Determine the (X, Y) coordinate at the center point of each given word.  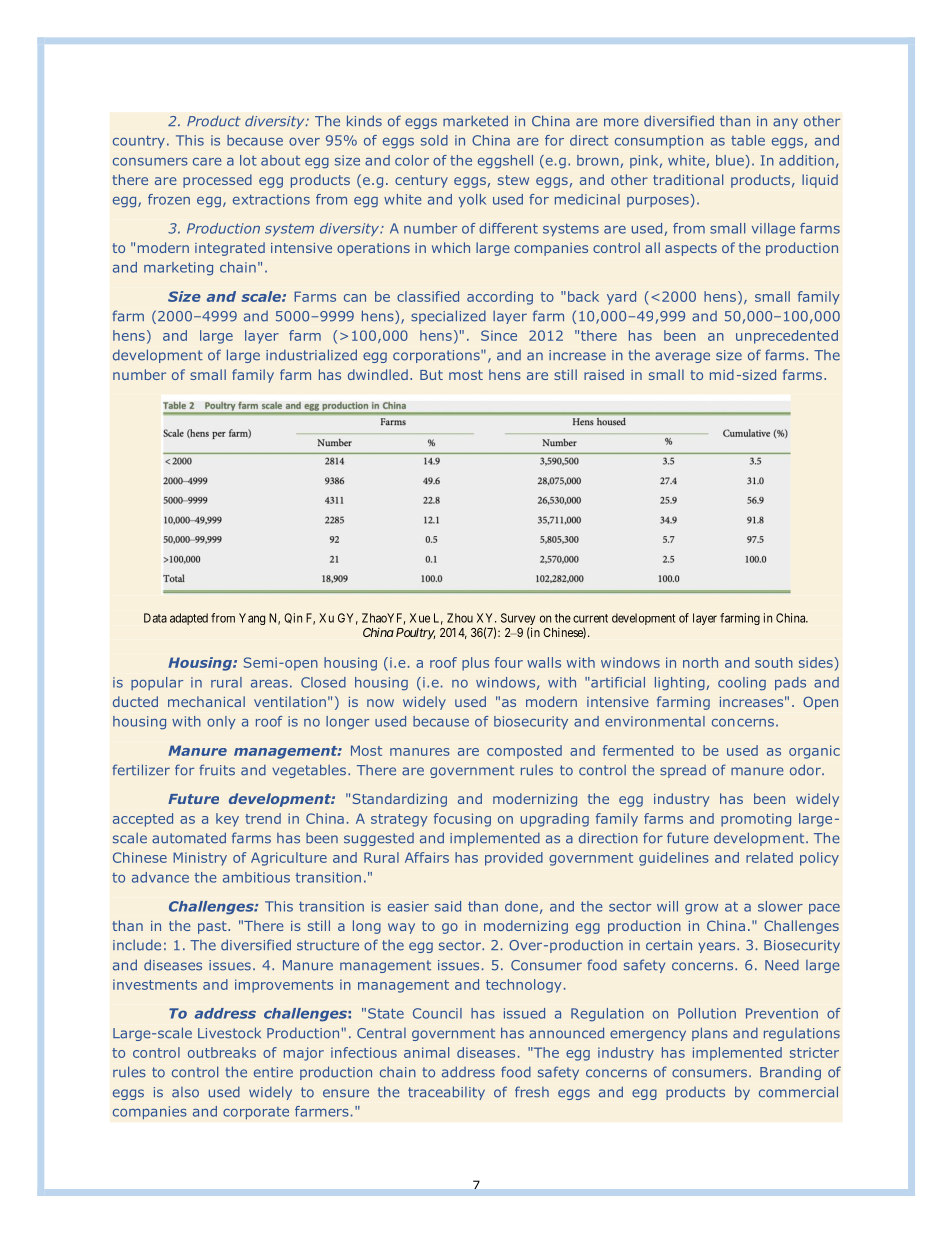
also (185, 1092)
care (207, 162)
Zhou (460, 618)
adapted (189, 619)
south (774, 662)
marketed (475, 121)
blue (730, 160)
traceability (446, 1093)
